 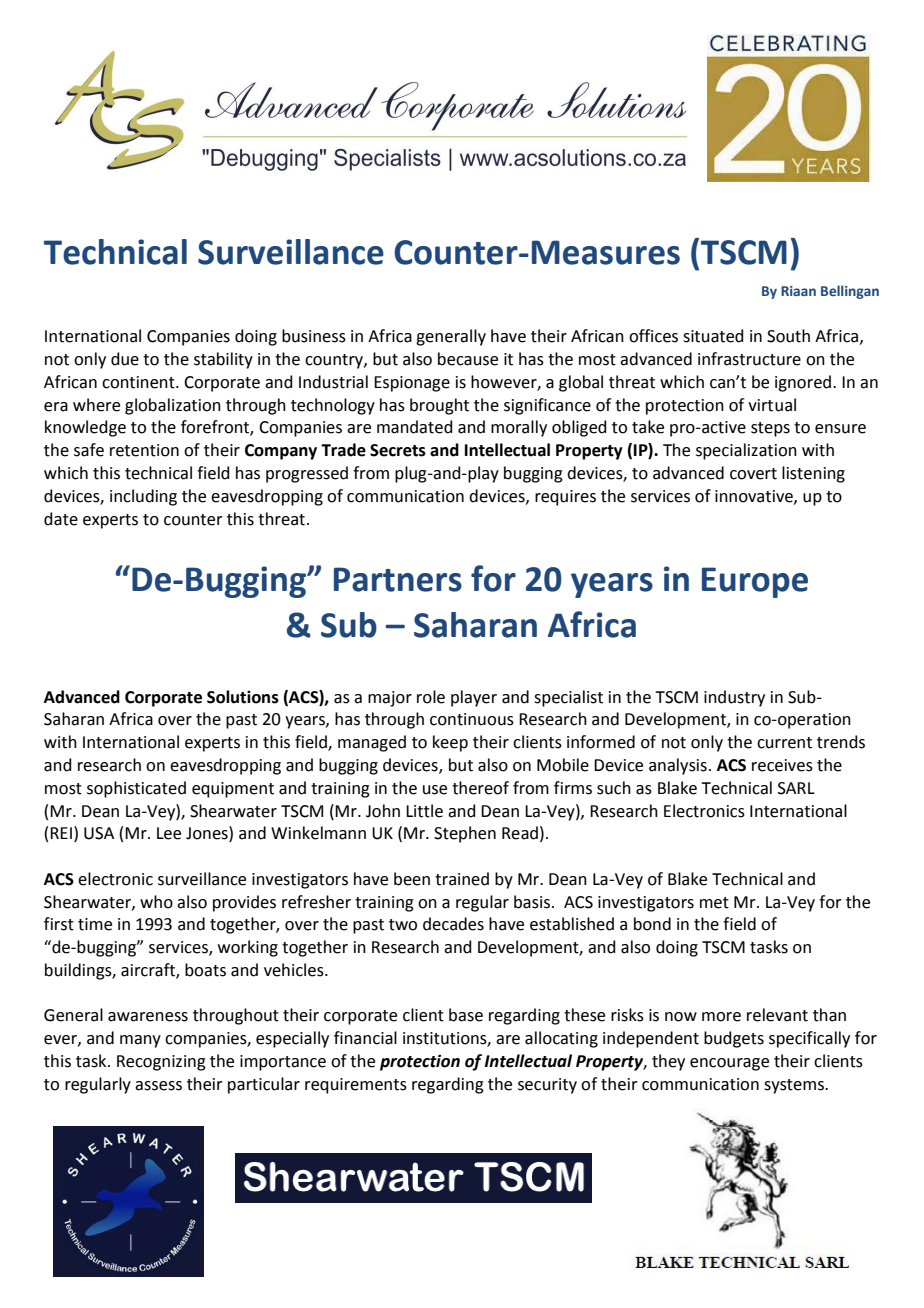 I want to click on infrastructure, so click(x=749, y=359).
